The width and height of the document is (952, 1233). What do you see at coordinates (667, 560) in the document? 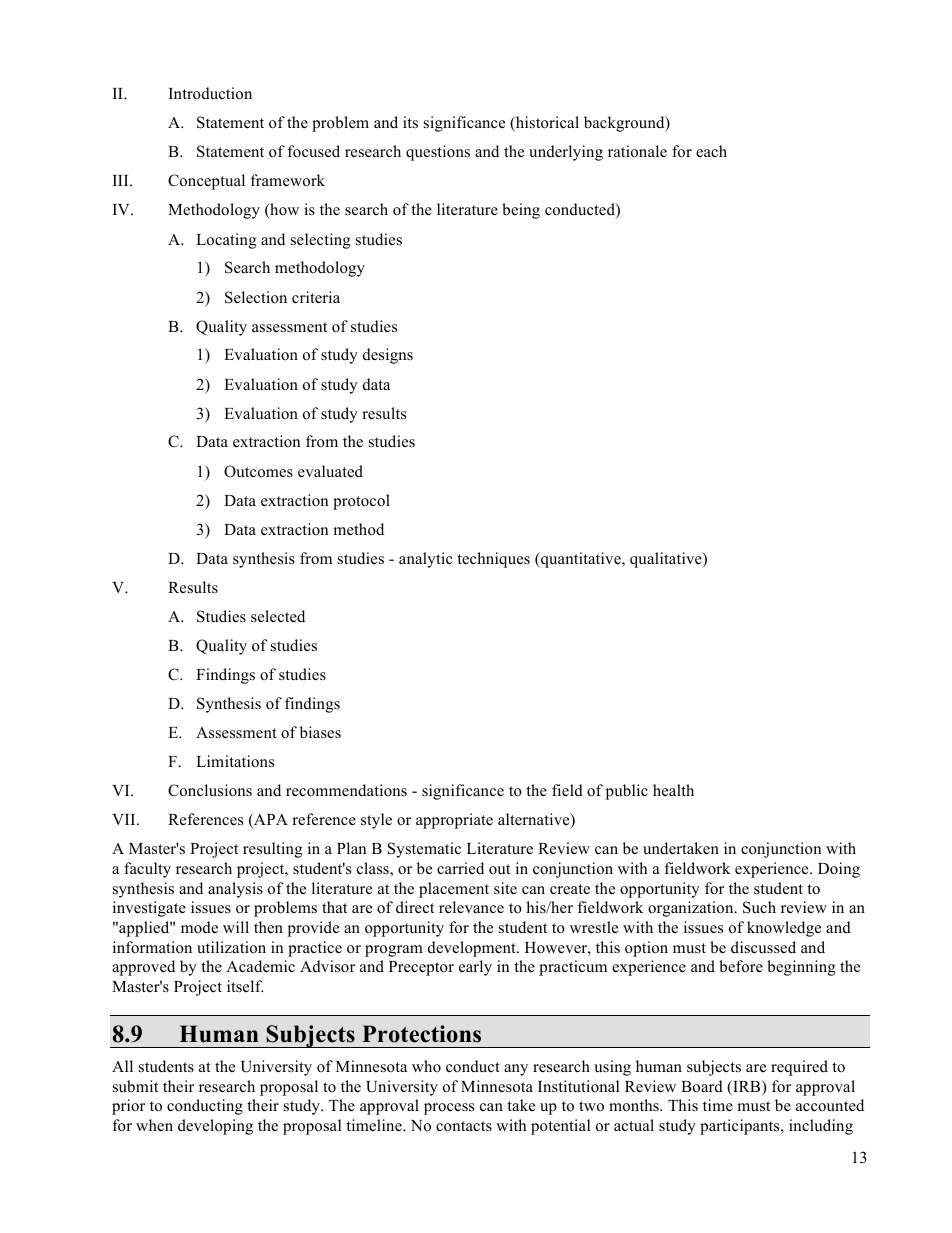
I see `qualitative` at bounding box center [667, 560].
